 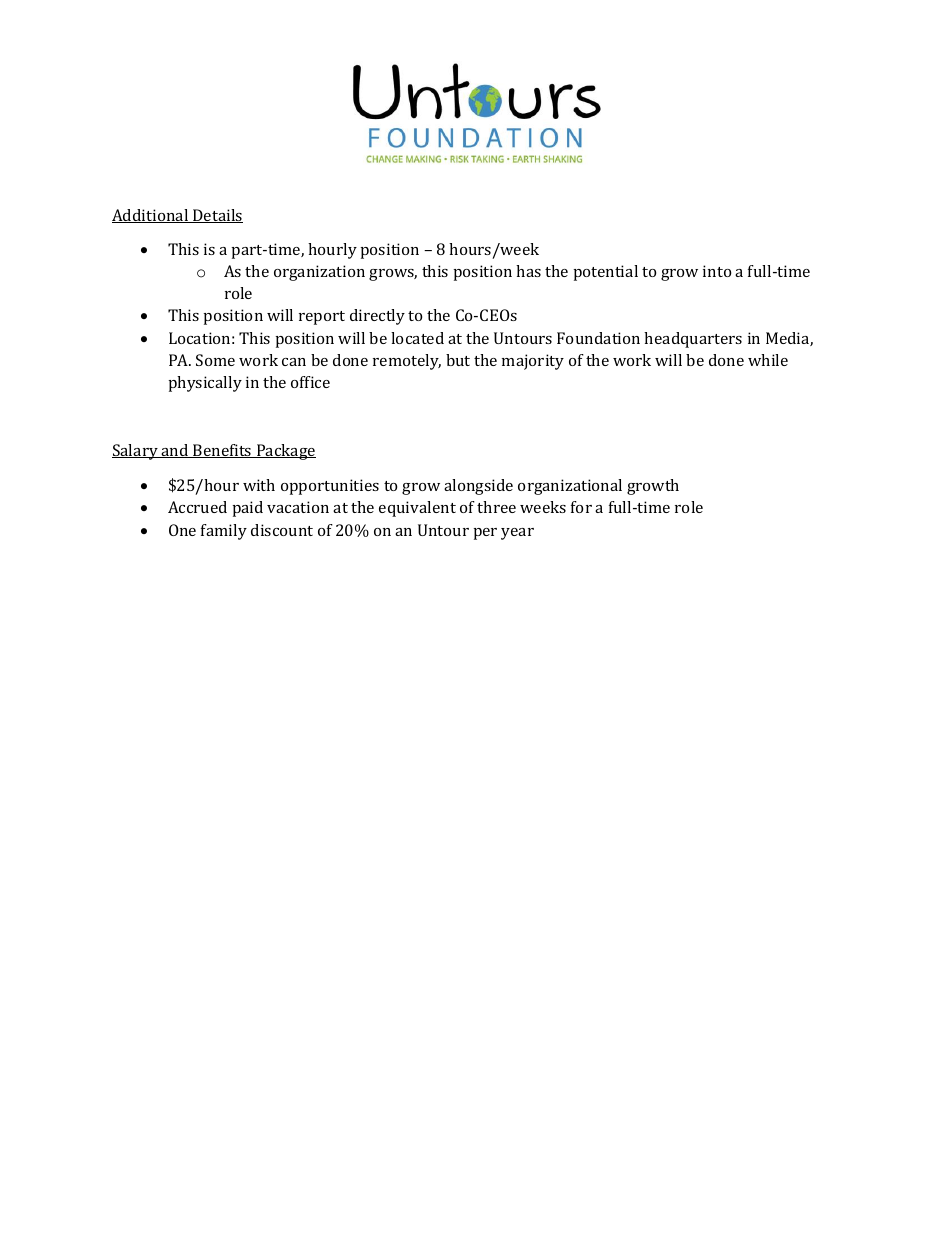 What do you see at coordinates (224, 532) in the image?
I see `family` at bounding box center [224, 532].
